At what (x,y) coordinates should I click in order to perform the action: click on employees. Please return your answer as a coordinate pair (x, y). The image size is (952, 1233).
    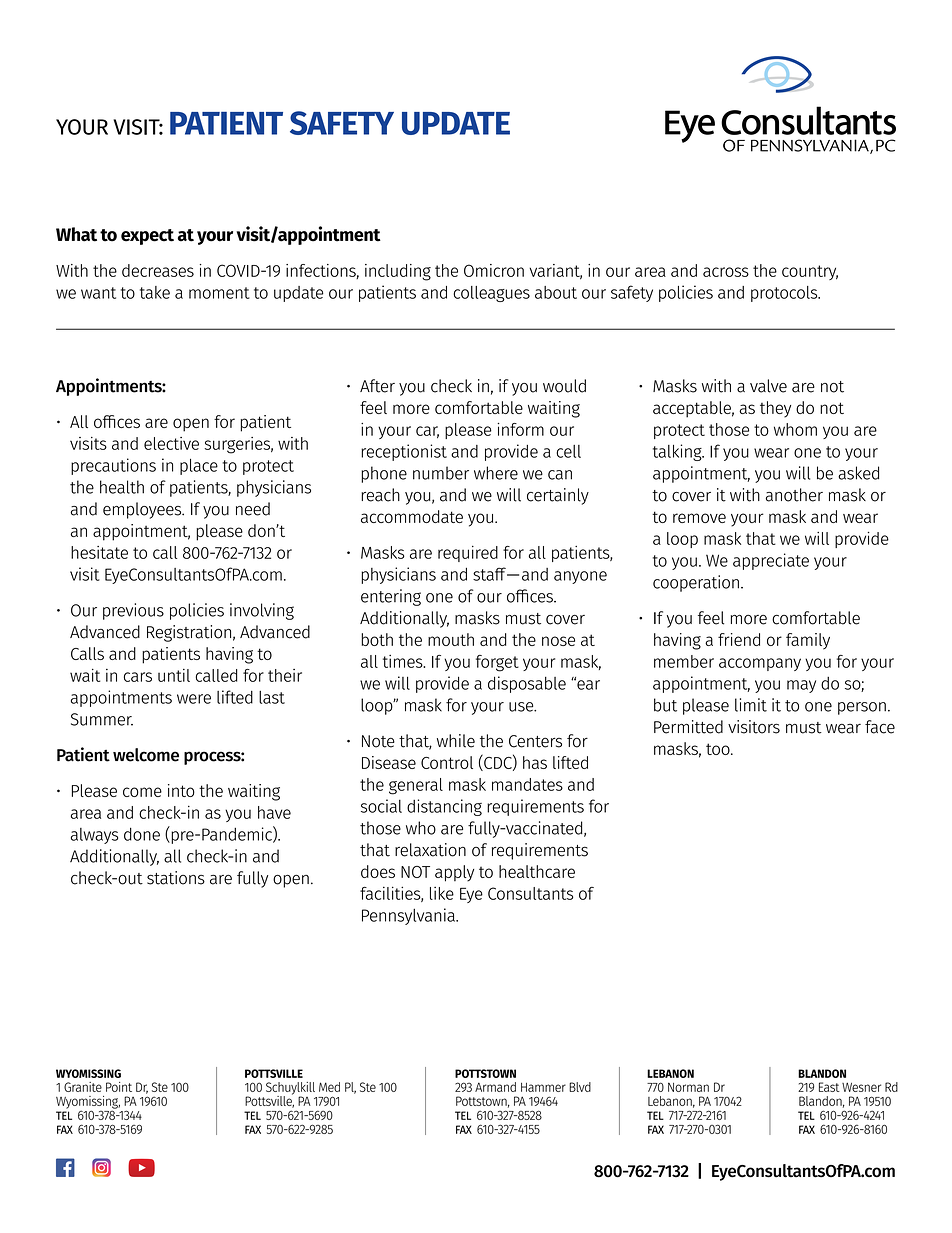
    Looking at the image, I should click on (143, 510).
